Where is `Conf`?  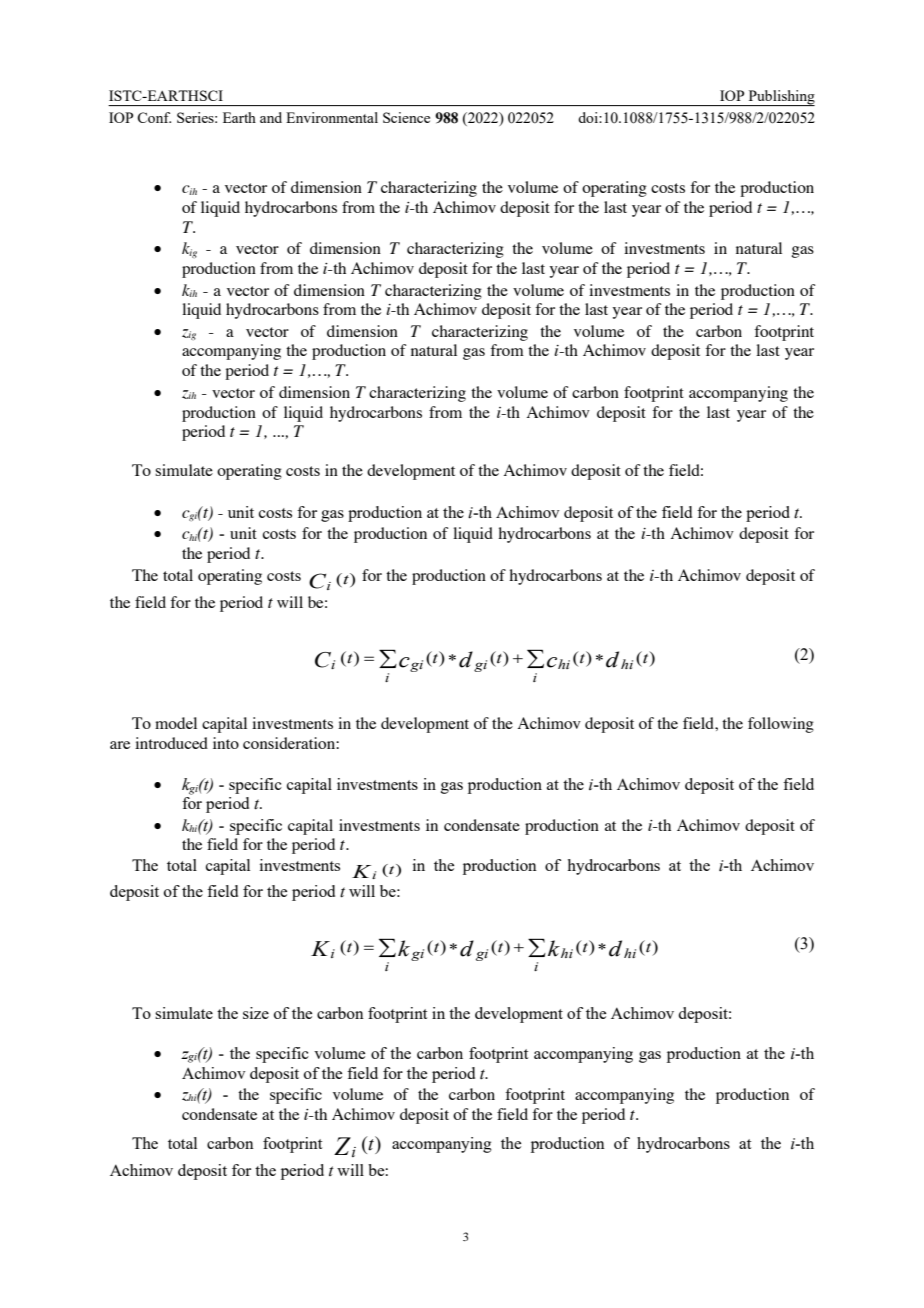 Conf is located at coordinates (154, 117).
